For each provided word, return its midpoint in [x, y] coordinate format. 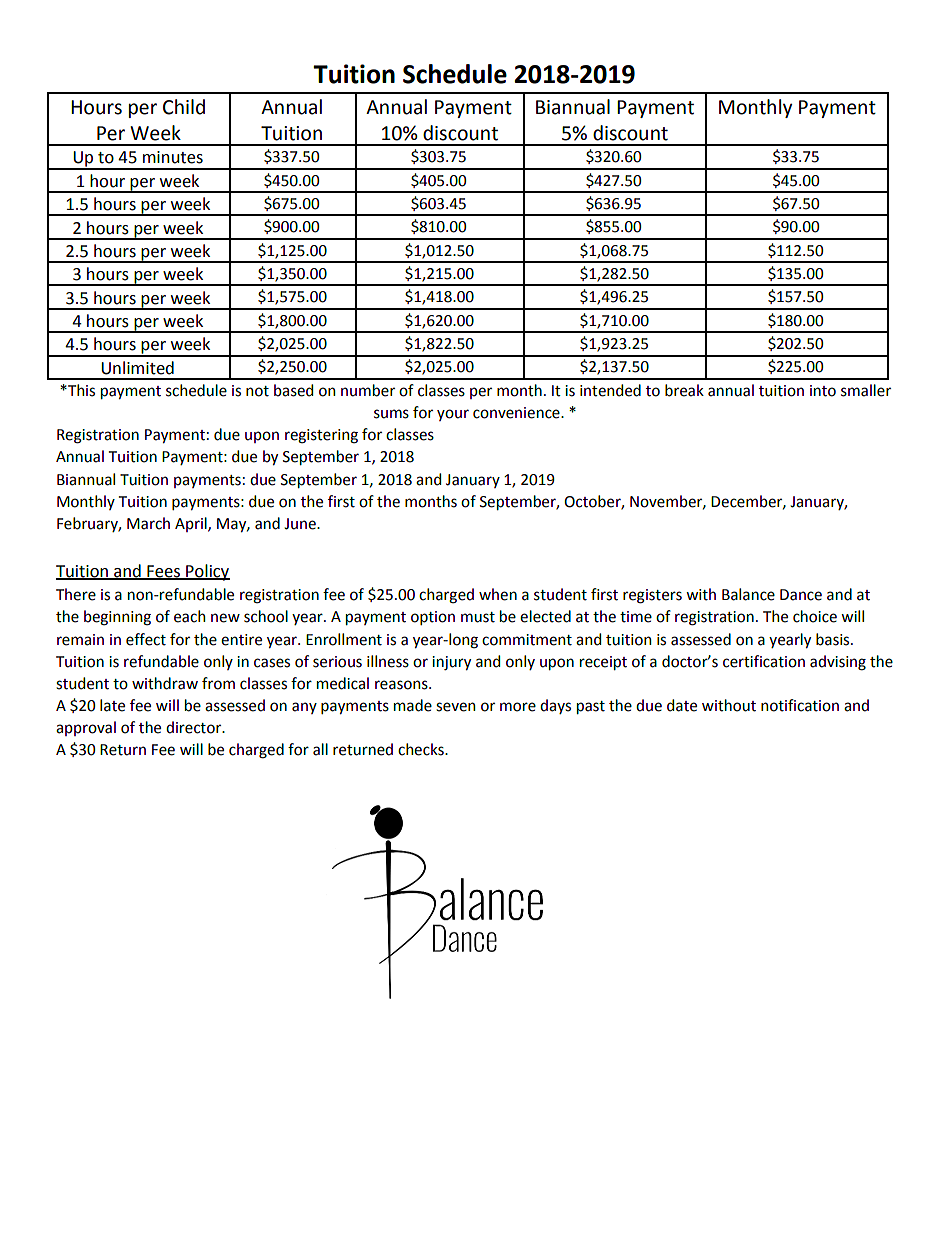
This [80, 390]
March [148, 523]
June [301, 524]
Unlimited [137, 368]
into [823, 391]
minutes [173, 157]
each [190, 616]
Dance [801, 595]
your [453, 415]
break [684, 390]
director [195, 727]
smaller [866, 390]
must [478, 617]
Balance [748, 594]
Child [184, 107]
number [368, 390]
